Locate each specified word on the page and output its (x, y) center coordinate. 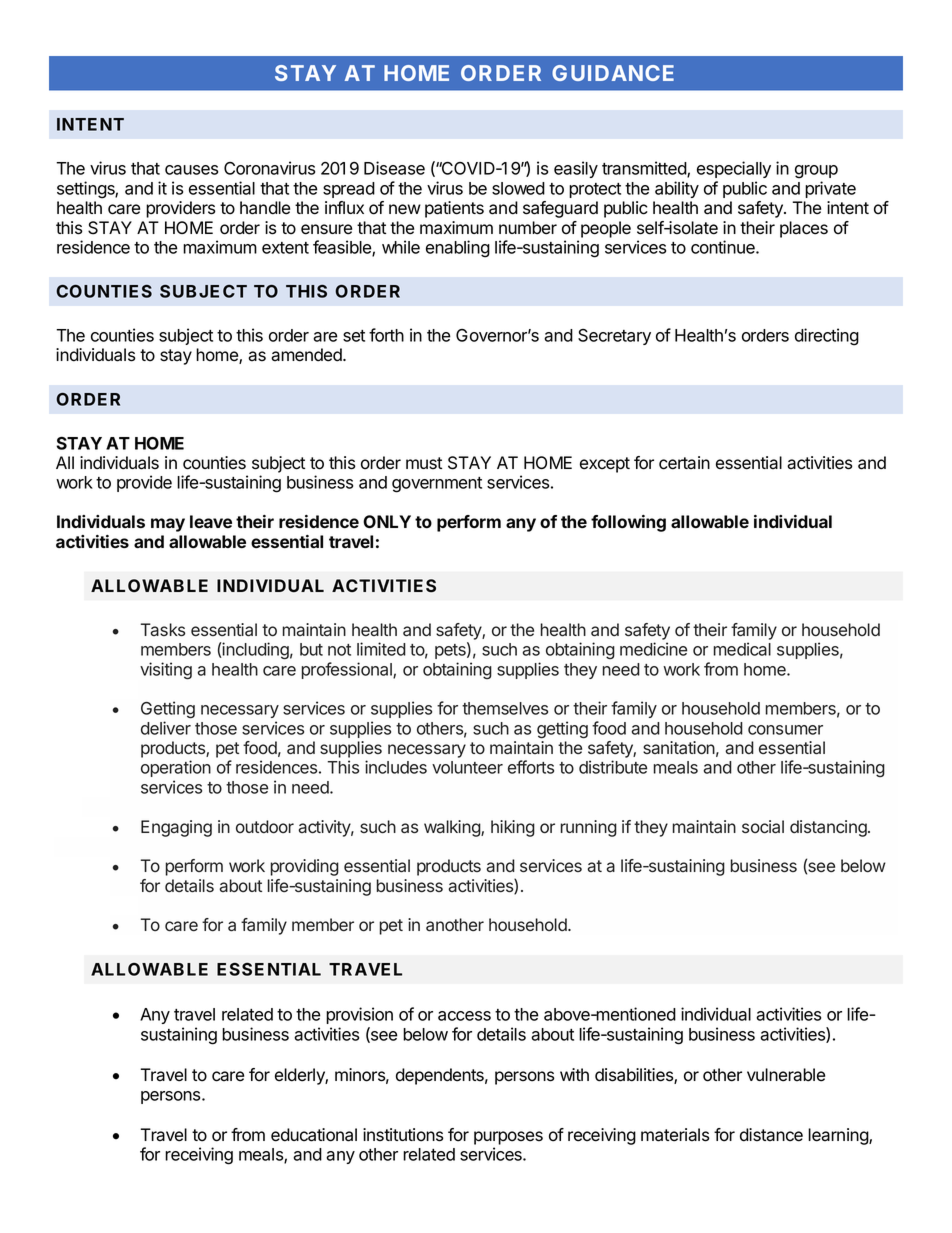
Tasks (163, 629)
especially (734, 169)
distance (771, 1135)
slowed (518, 188)
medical (742, 649)
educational (314, 1135)
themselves (505, 708)
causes (191, 170)
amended (307, 355)
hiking (513, 828)
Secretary (614, 337)
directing (827, 337)
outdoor (265, 827)
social (763, 827)
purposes (508, 1138)
